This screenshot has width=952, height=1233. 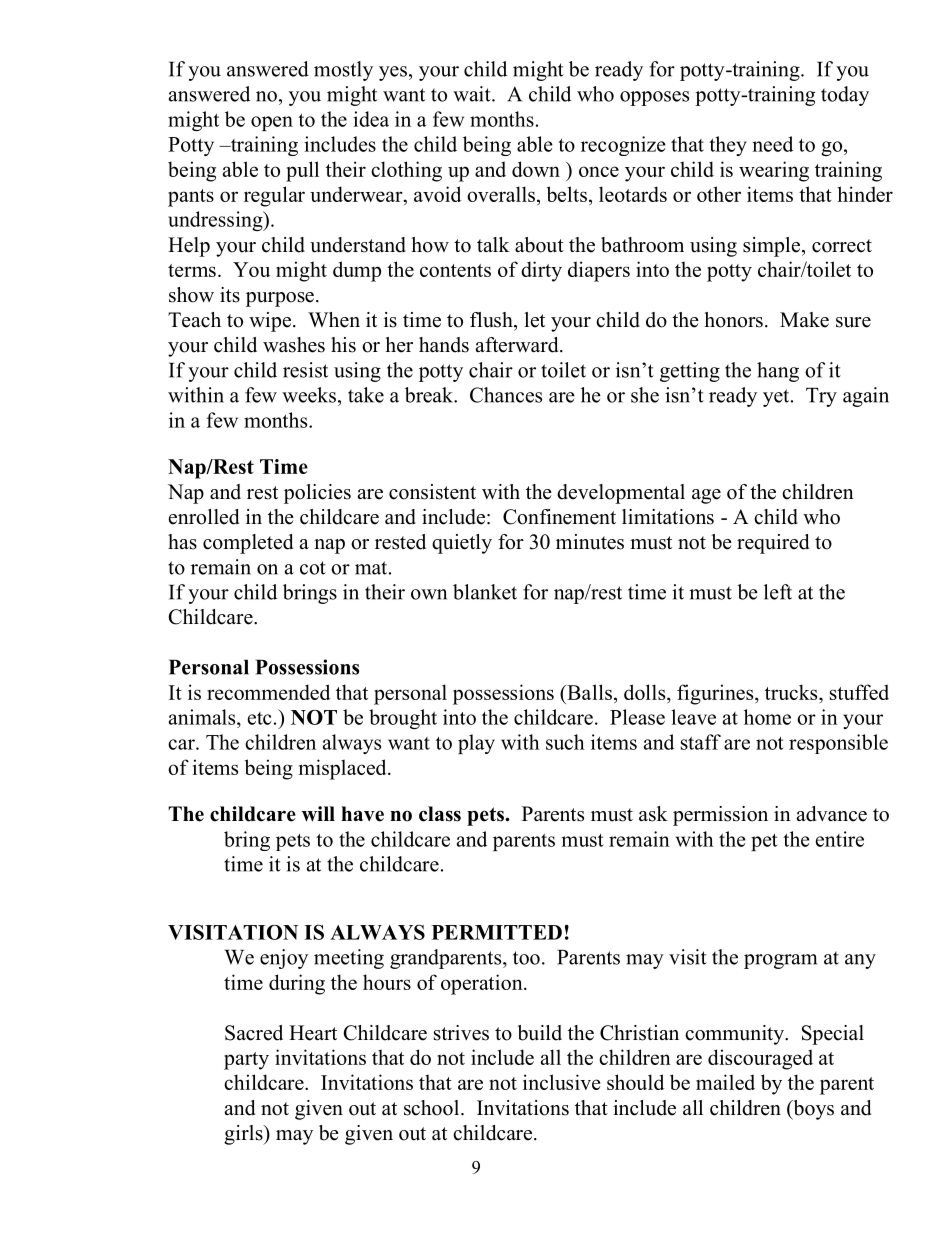 I want to click on boys, so click(x=812, y=1110).
